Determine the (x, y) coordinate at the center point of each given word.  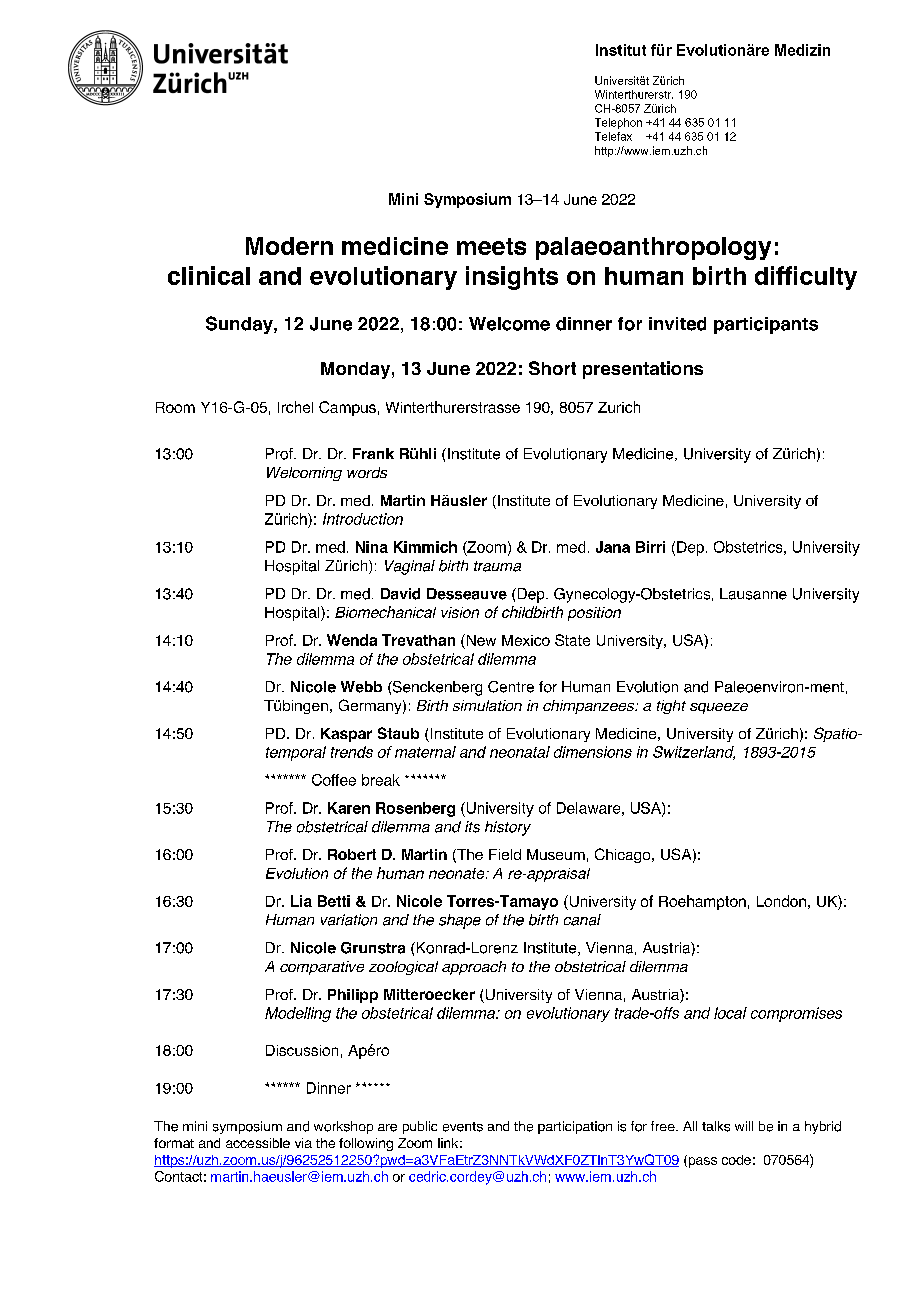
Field (505, 854)
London (781, 901)
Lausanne (753, 594)
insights (512, 278)
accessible (258, 1143)
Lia (301, 901)
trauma (497, 566)
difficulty (806, 278)
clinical (209, 275)
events (463, 1127)
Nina (372, 547)
